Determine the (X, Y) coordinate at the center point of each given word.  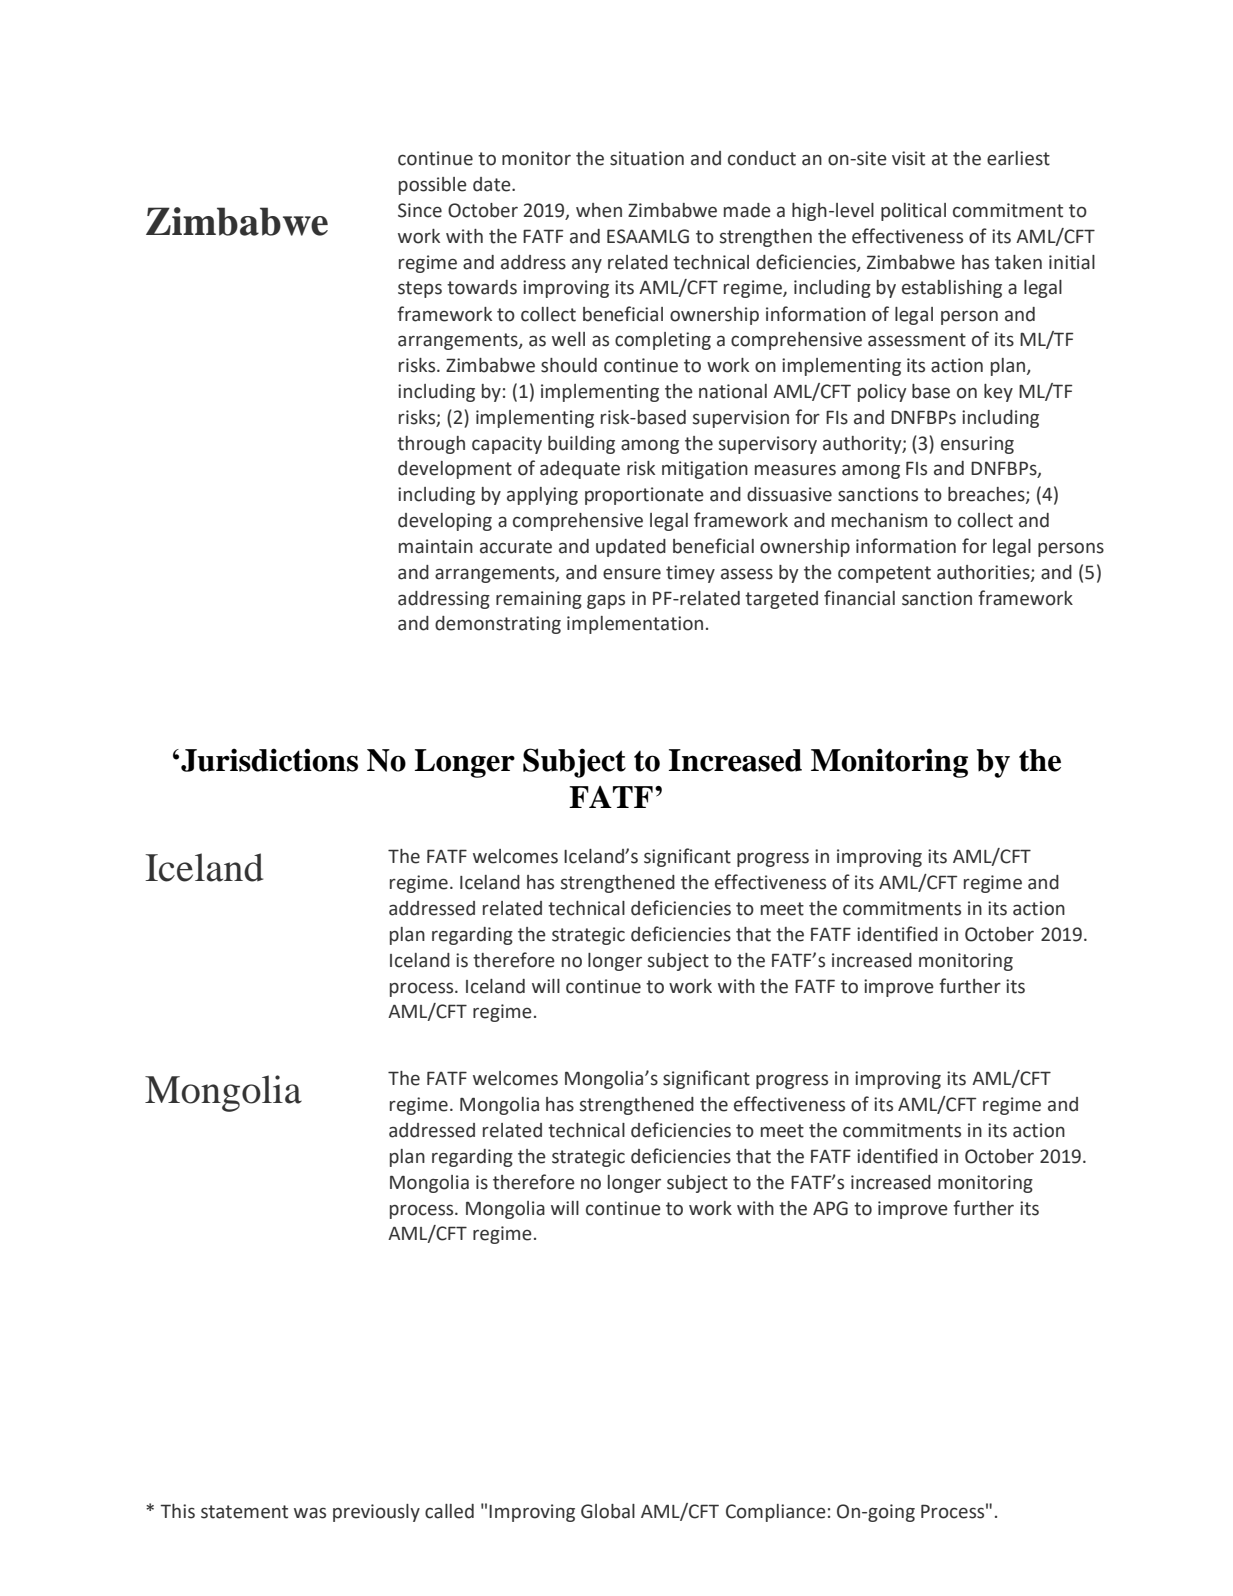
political (913, 212)
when (599, 210)
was (310, 1513)
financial (859, 598)
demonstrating (498, 625)
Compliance (776, 1513)
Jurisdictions (269, 760)
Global (608, 1511)
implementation (635, 625)
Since (420, 210)
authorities (984, 573)
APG (830, 1208)
